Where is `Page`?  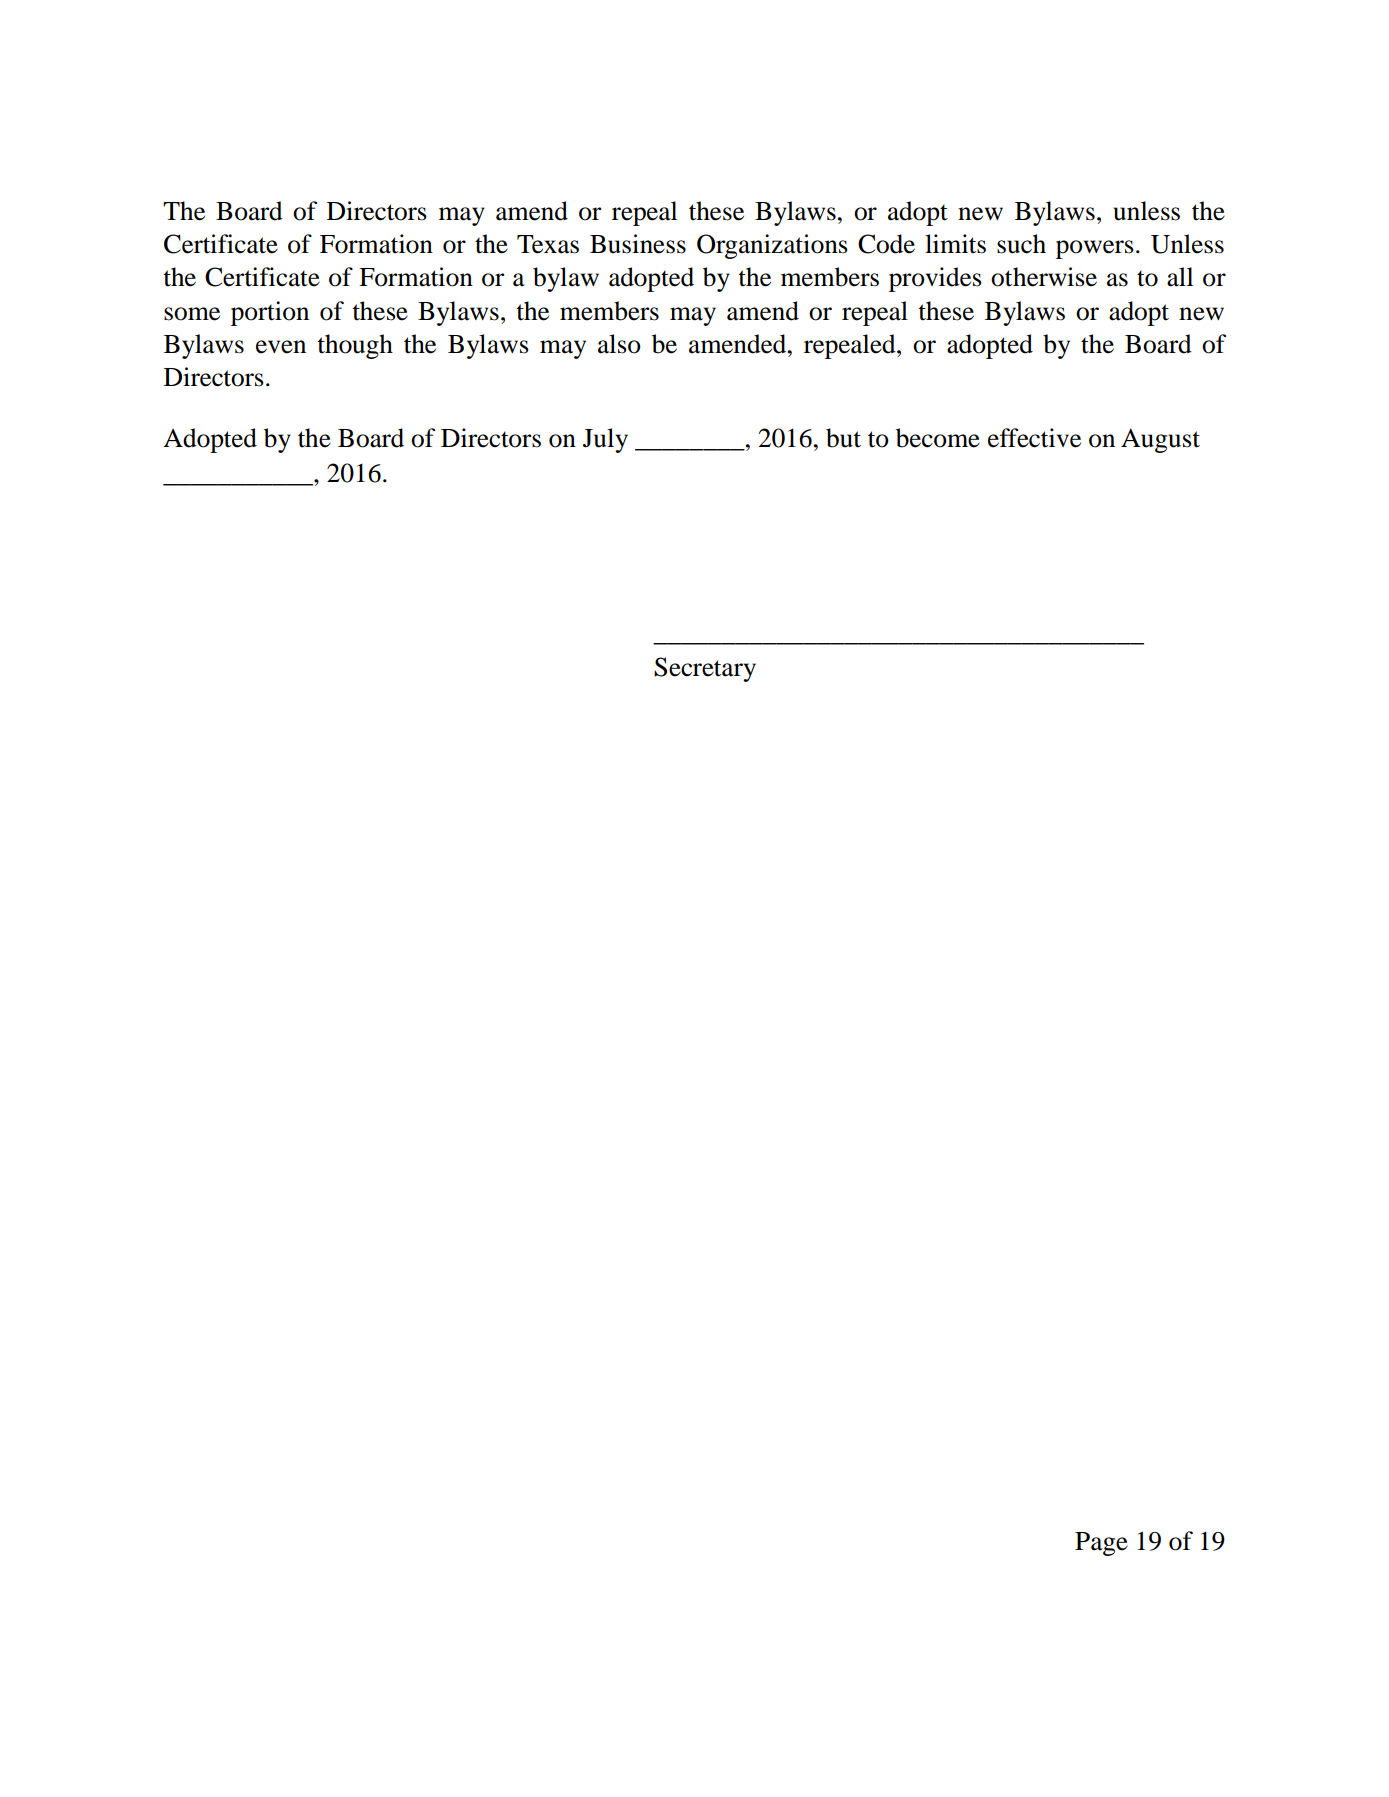
Page is located at coordinates (1101, 1544).
